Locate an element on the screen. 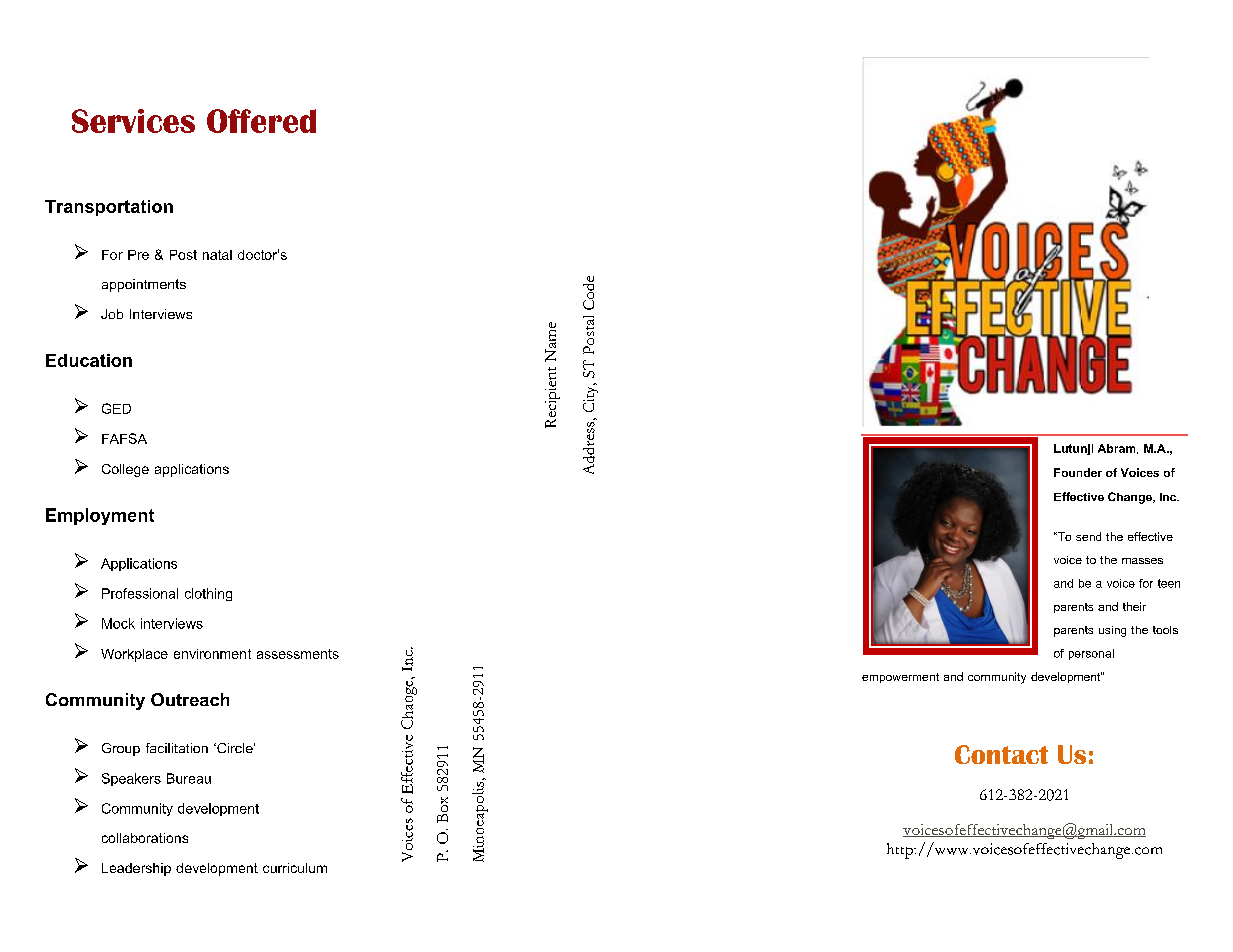 This screenshot has width=1233, height=952. natal is located at coordinates (217, 255).
